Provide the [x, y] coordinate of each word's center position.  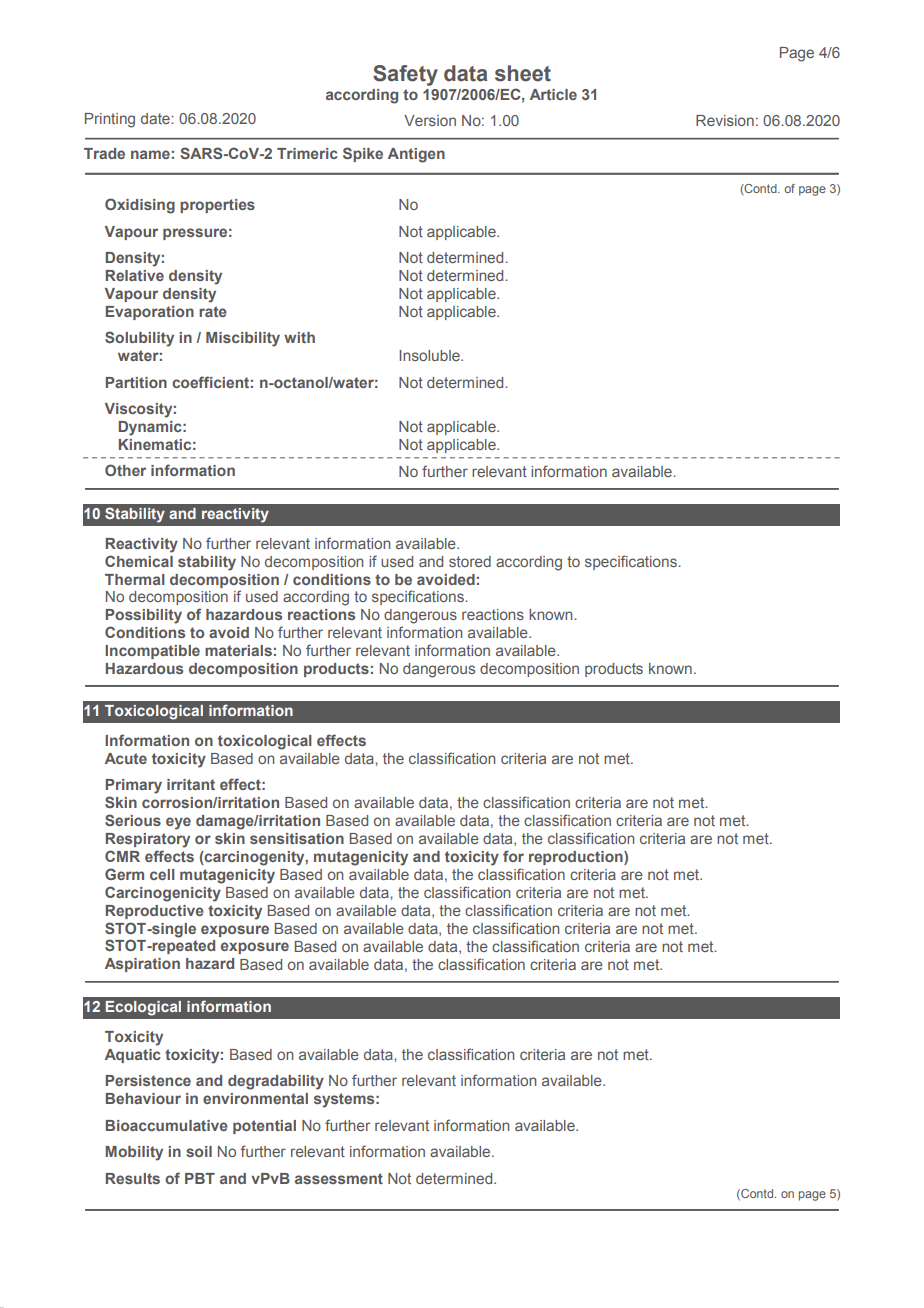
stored [470, 561]
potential [264, 1127]
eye [178, 823]
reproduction [577, 858]
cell [162, 874]
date [156, 118]
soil [199, 1151]
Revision [725, 120]
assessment [339, 1178]
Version [430, 120]
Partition [136, 382]
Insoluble [430, 355]
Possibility [144, 616]
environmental [255, 1098]
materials [238, 650]
